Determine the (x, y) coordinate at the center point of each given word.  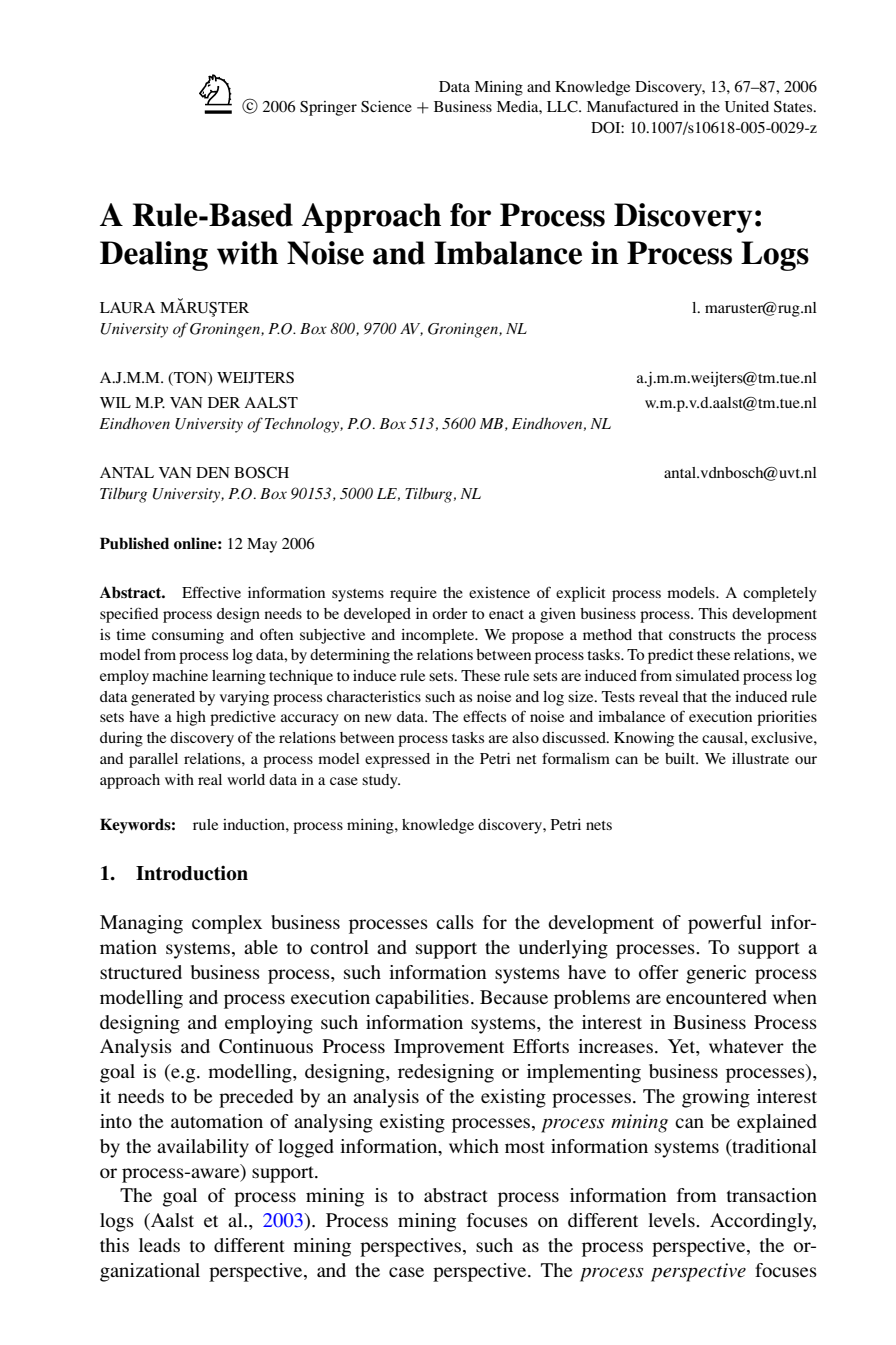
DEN (213, 472)
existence (499, 592)
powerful (725, 924)
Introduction (192, 873)
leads (159, 1245)
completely (780, 594)
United (747, 107)
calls (455, 922)
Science (386, 107)
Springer (328, 108)
